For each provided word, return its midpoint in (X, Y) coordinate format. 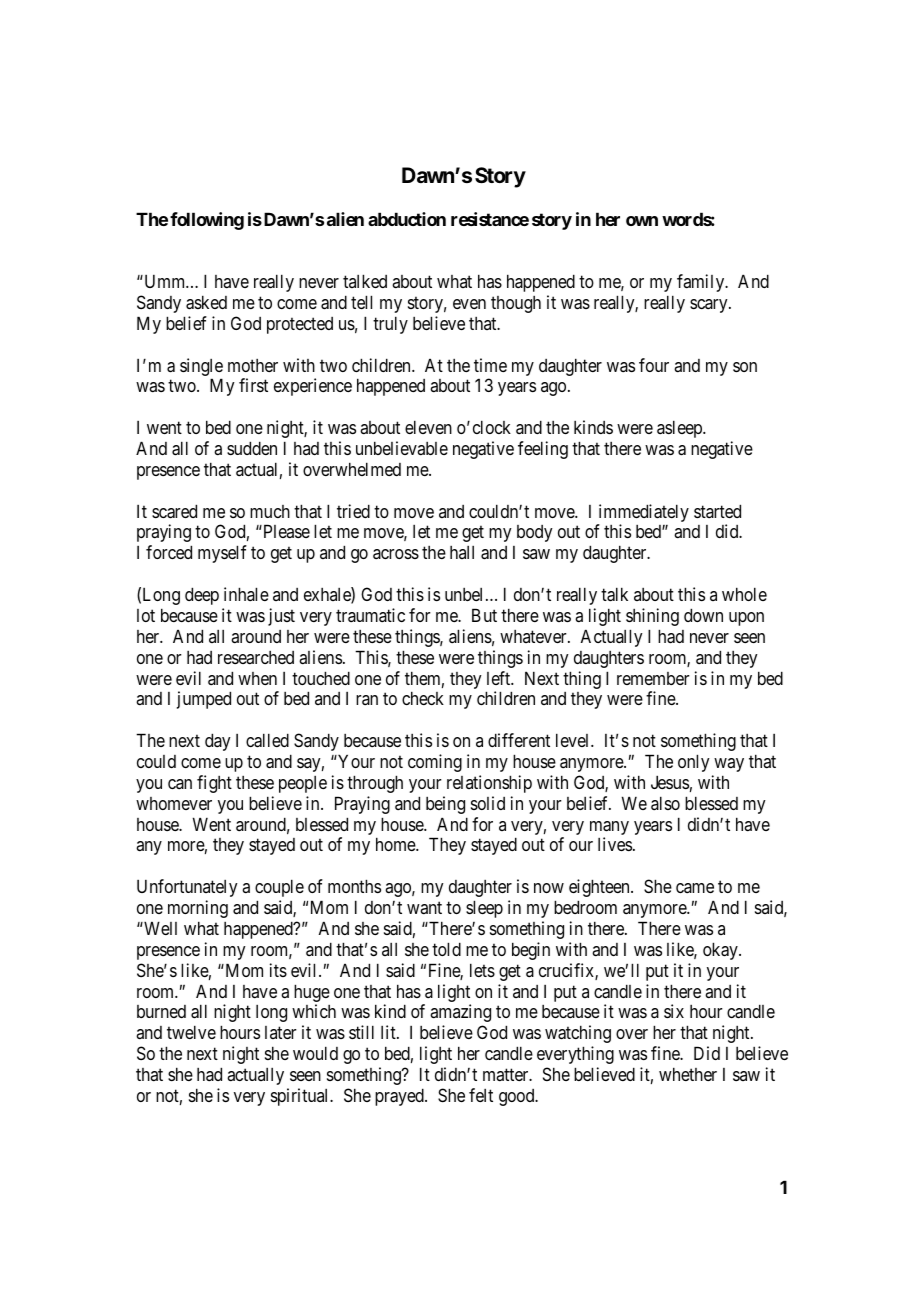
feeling (543, 450)
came (695, 888)
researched (256, 657)
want (424, 908)
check (423, 698)
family (702, 283)
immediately (644, 513)
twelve (191, 1032)
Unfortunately (187, 888)
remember (653, 678)
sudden (252, 448)
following (207, 221)
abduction (407, 219)
